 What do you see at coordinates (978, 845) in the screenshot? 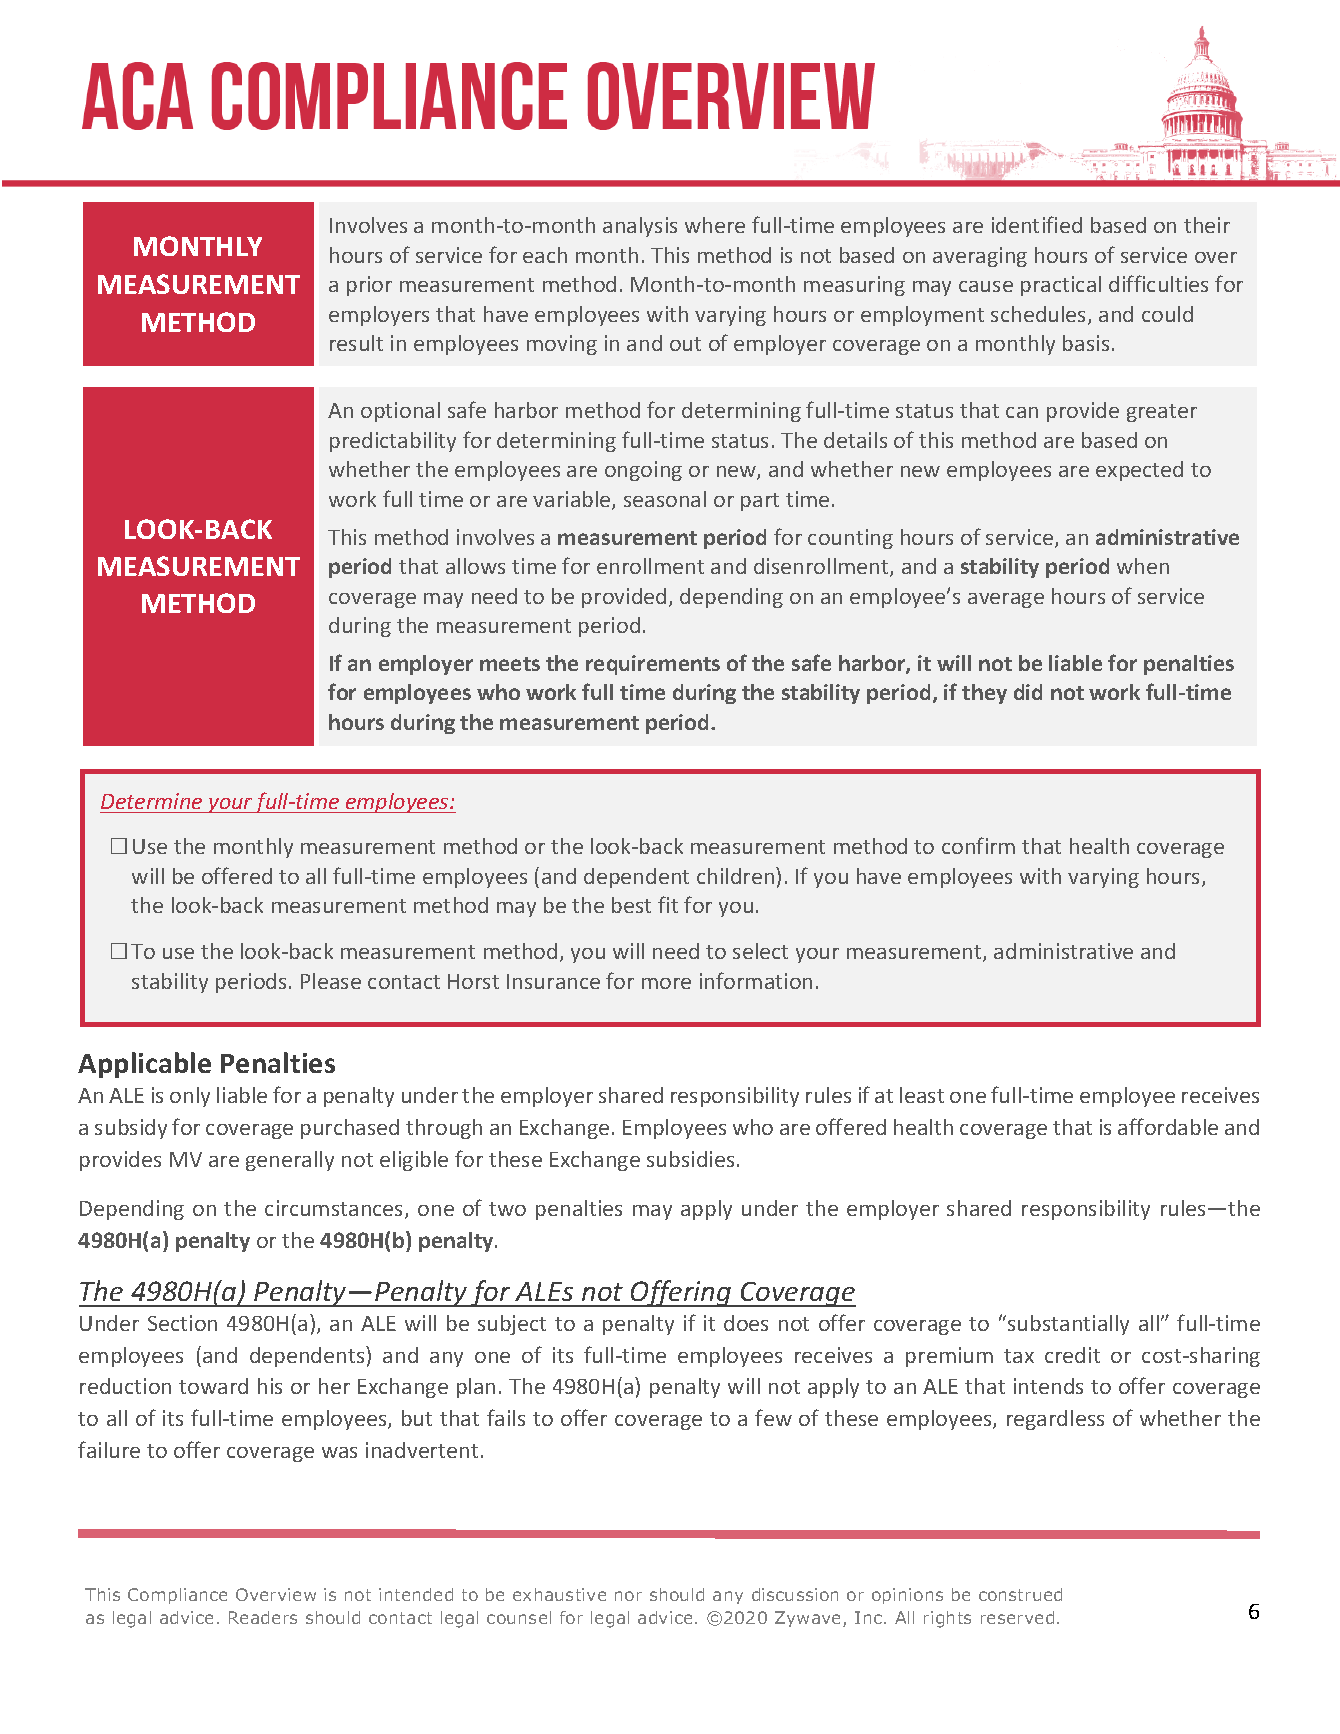
I see `confirm` at bounding box center [978, 845].
